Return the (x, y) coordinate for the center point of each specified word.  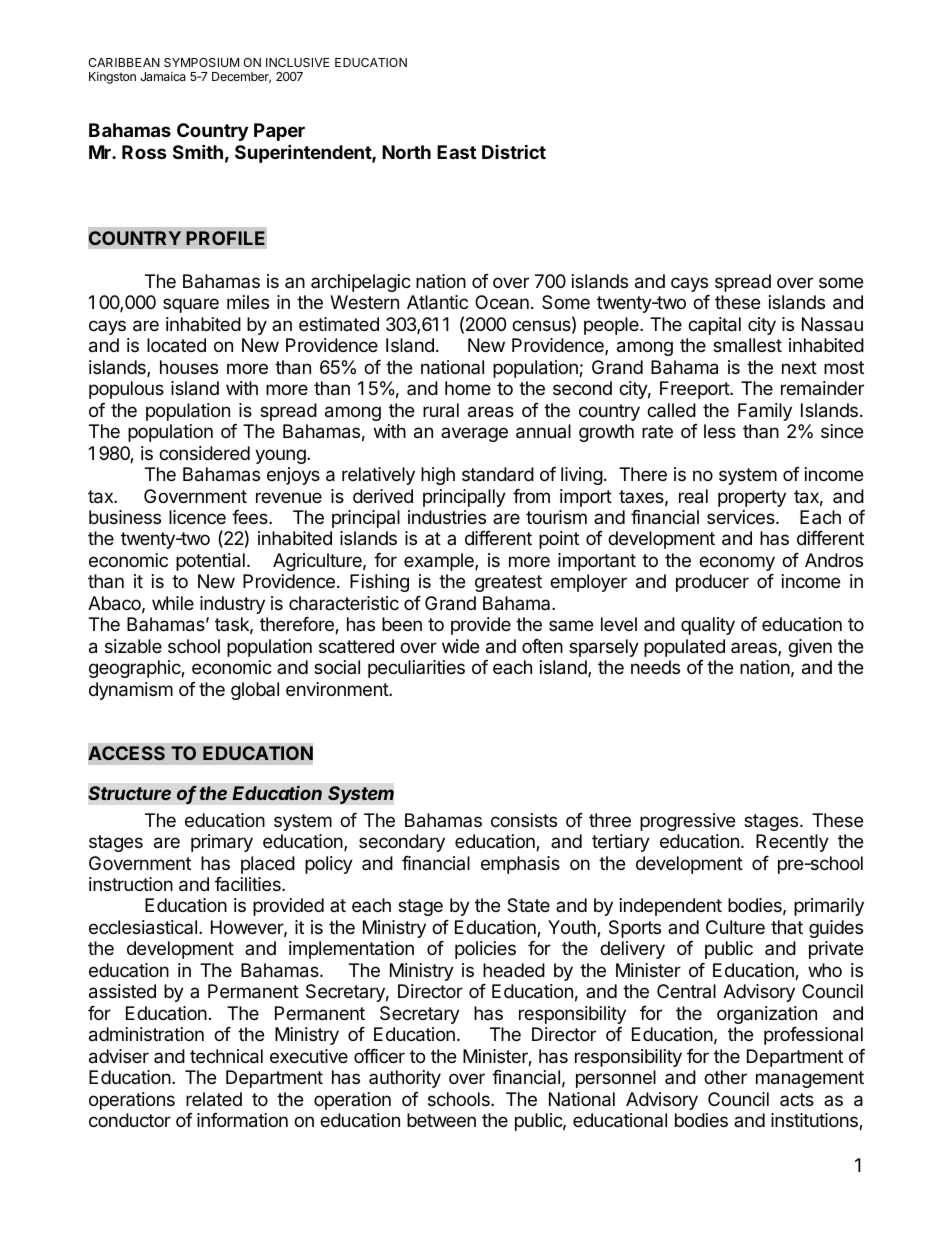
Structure (129, 793)
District (514, 151)
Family (765, 412)
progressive (687, 822)
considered (204, 453)
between (441, 1120)
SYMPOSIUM (201, 62)
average (474, 434)
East (456, 152)
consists (524, 820)
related (214, 1099)
